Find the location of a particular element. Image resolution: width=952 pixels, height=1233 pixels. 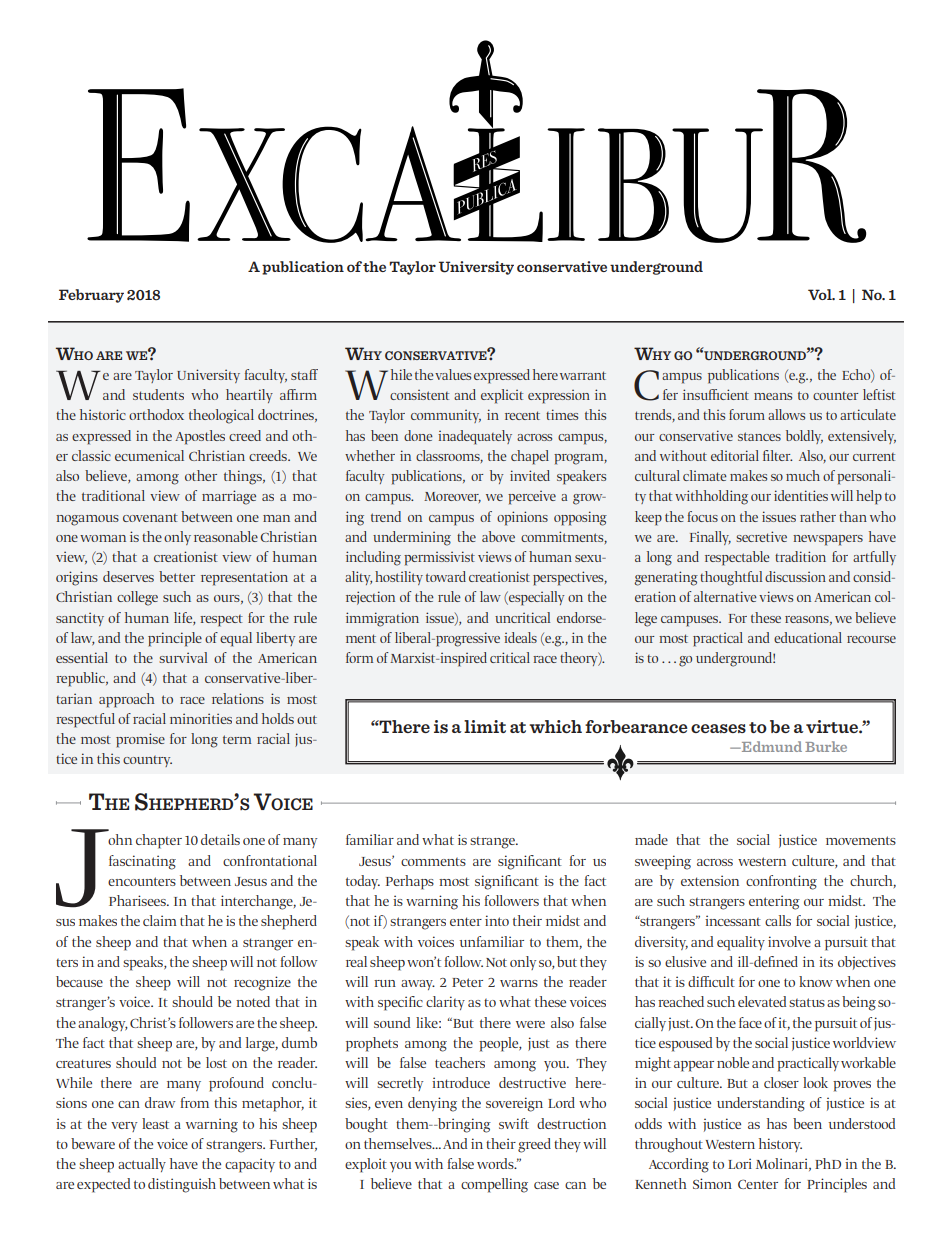

words is located at coordinates (496, 1163).
